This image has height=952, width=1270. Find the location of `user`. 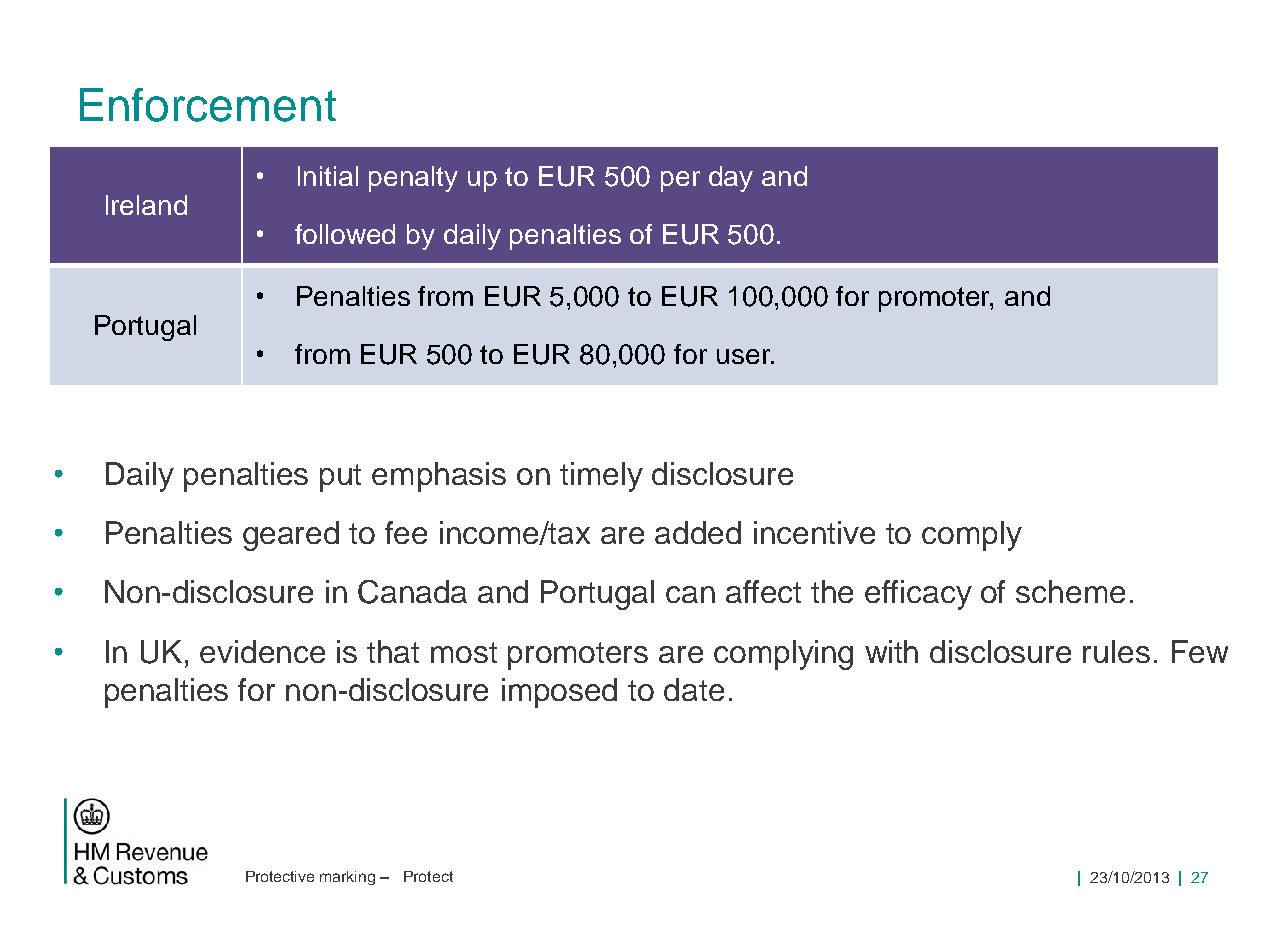

user is located at coordinates (745, 356).
